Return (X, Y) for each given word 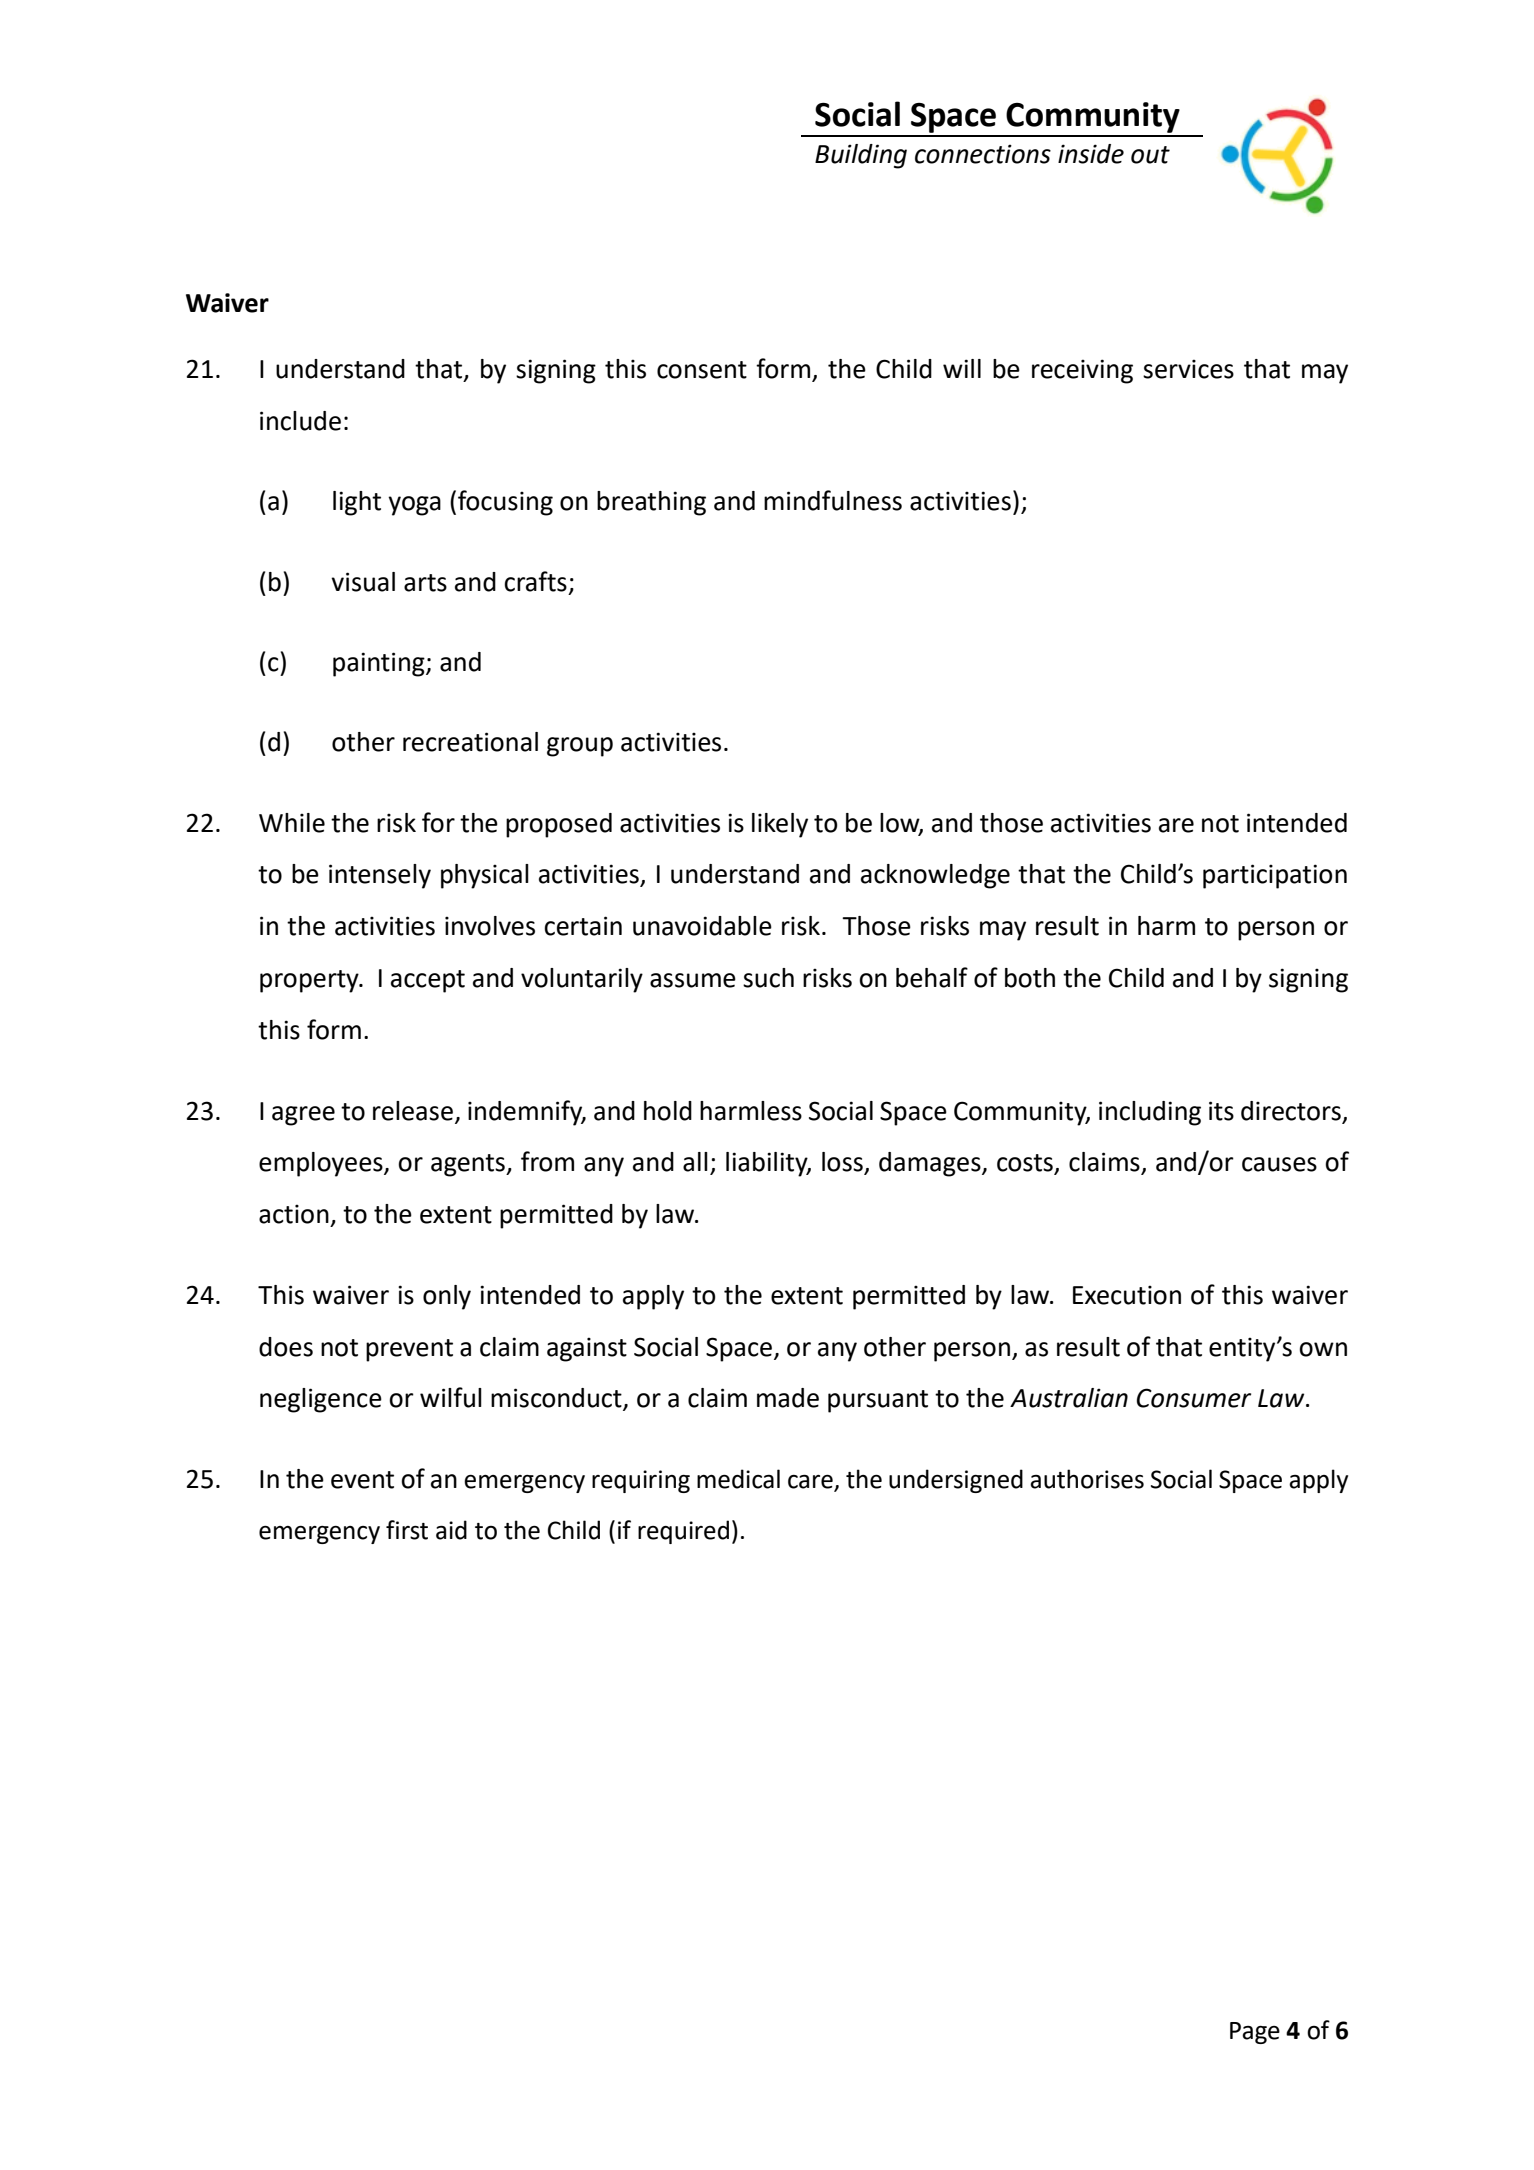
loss (843, 1163)
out (1150, 155)
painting (380, 664)
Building (861, 156)
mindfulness (833, 500)
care (811, 1483)
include (300, 421)
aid (451, 1530)
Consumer (1194, 1398)
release (413, 1111)
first (407, 1530)
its (1221, 1111)
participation (1275, 876)
